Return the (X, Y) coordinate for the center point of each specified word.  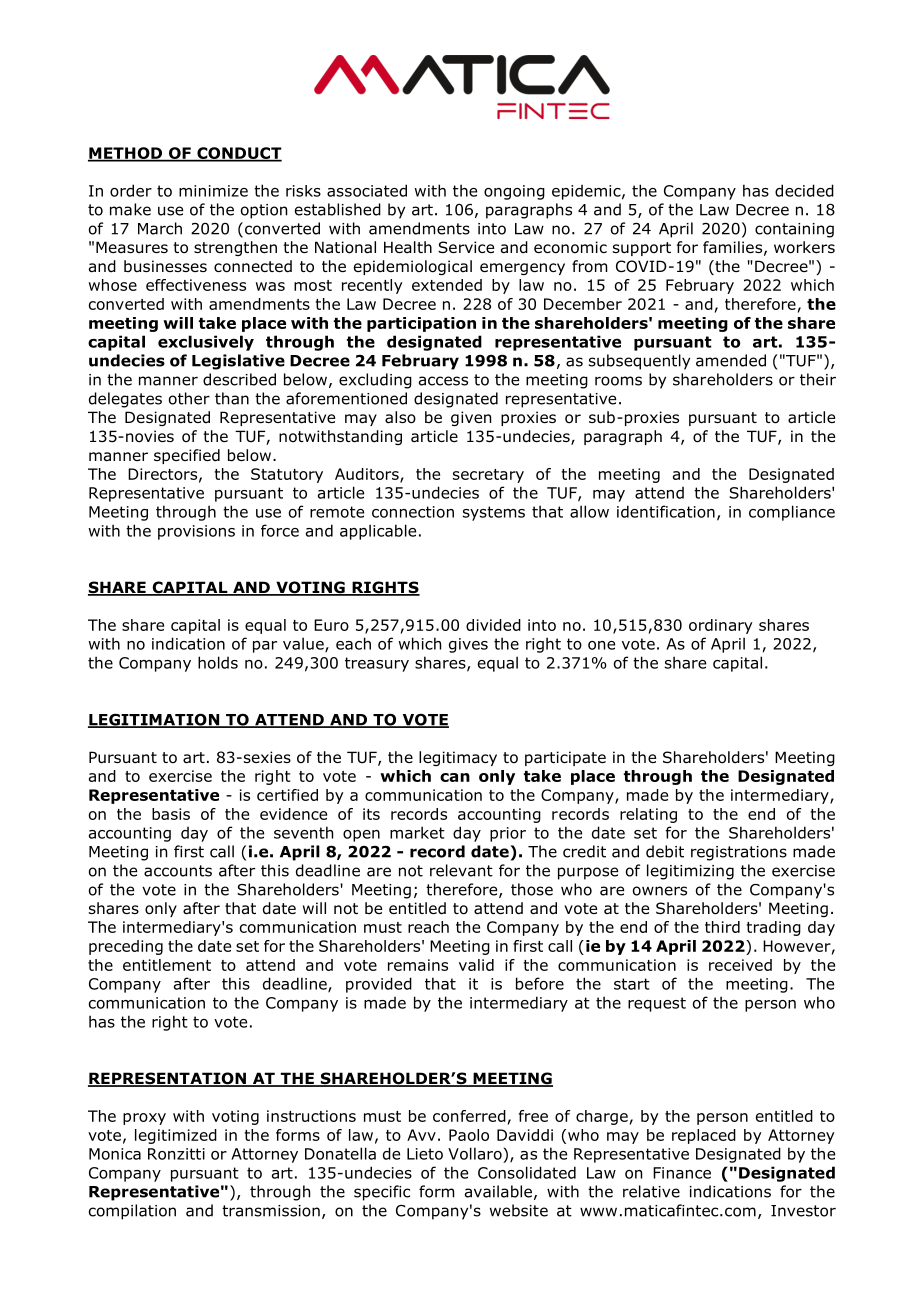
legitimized (176, 1136)
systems (494, 513)
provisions (196, 532)
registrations (739, 853)
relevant (461, 870)
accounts (178, 871)
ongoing (514, 192)
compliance (792, 513)
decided (804, 190)
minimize (213, 191)
